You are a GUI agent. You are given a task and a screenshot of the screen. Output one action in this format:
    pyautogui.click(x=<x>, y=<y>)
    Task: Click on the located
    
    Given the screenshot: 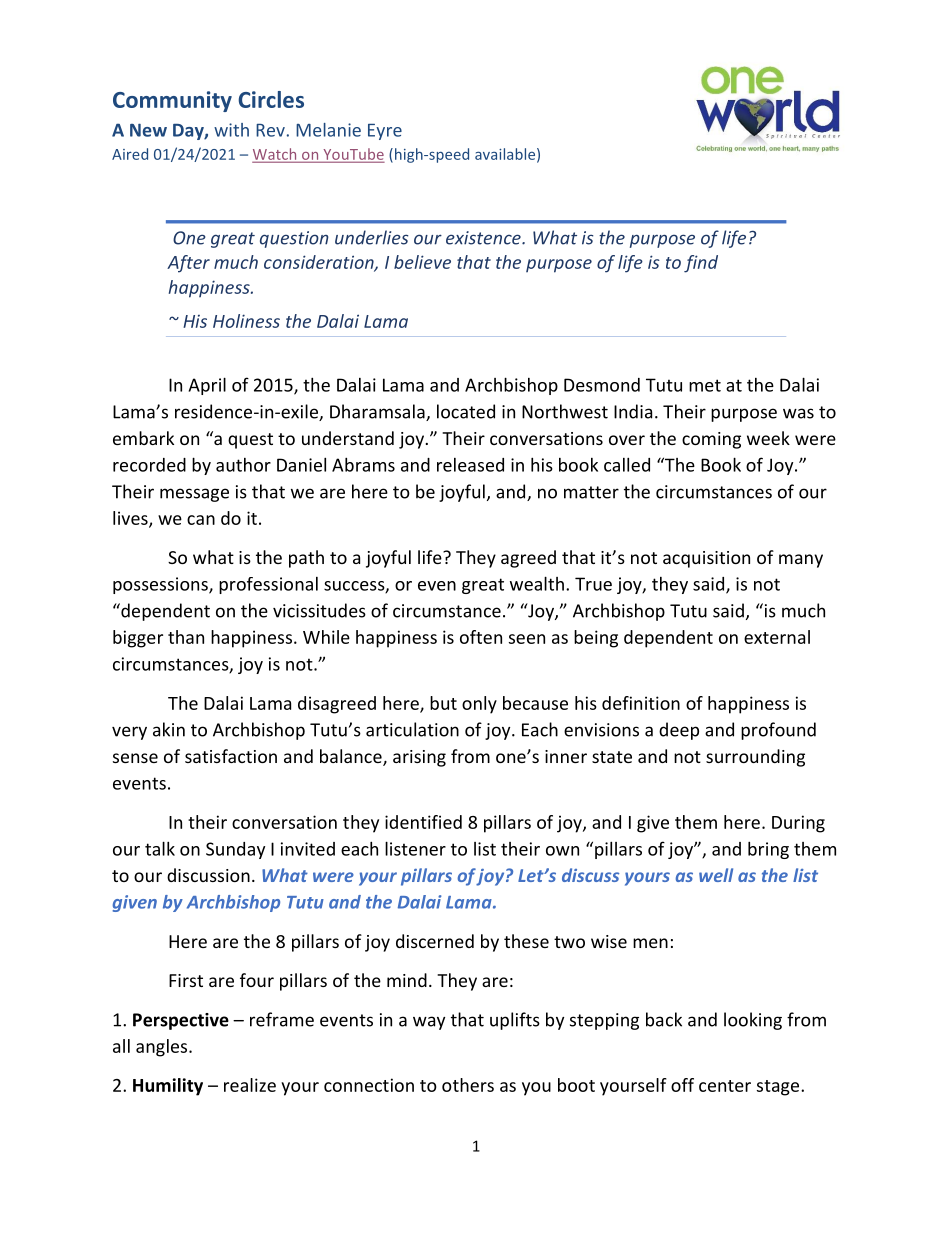 What is the action you would take?
    pyautogui.click(x=466, y=411)
